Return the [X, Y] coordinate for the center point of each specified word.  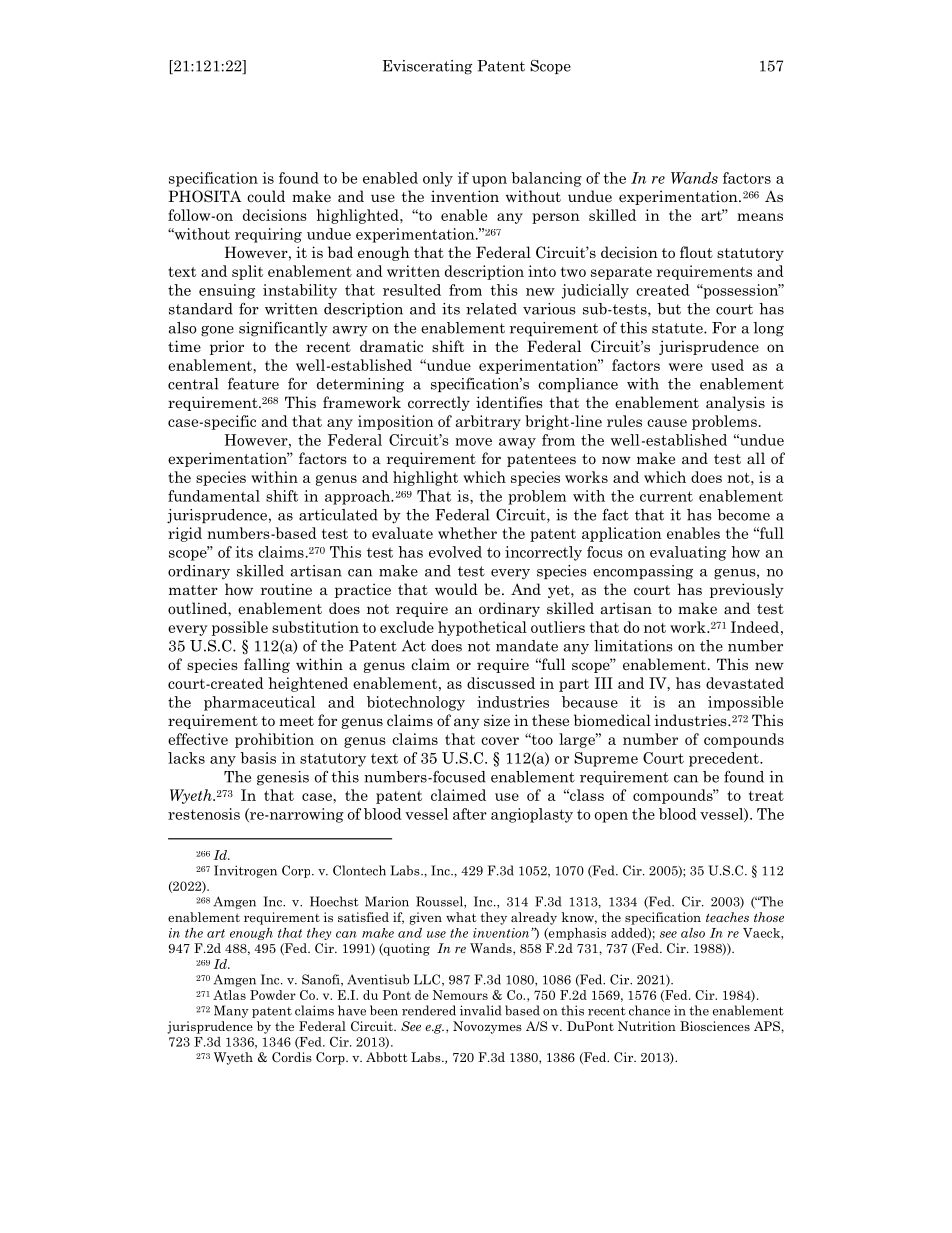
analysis [735, 403]
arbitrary [488, 422]
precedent [725, 759]
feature [253, 384]
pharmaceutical [259, 703]
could [266, 196]
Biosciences [715, 1026]
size [497, 720]
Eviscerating [427, 67]
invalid [480, 1010]
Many [231, 1011]
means [760, 217]
